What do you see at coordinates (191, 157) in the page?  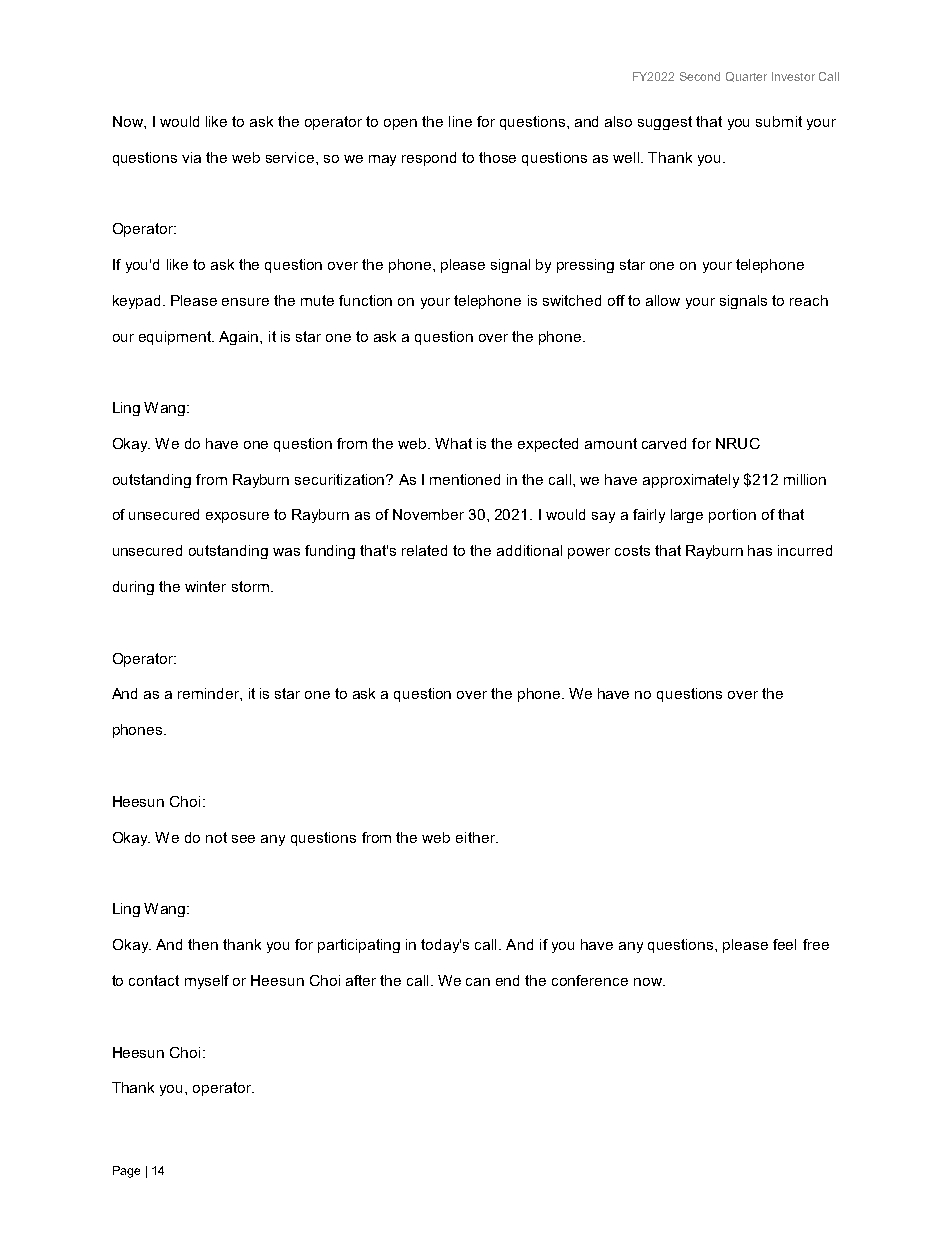 I see `via` at bounding box center [191, 157].
